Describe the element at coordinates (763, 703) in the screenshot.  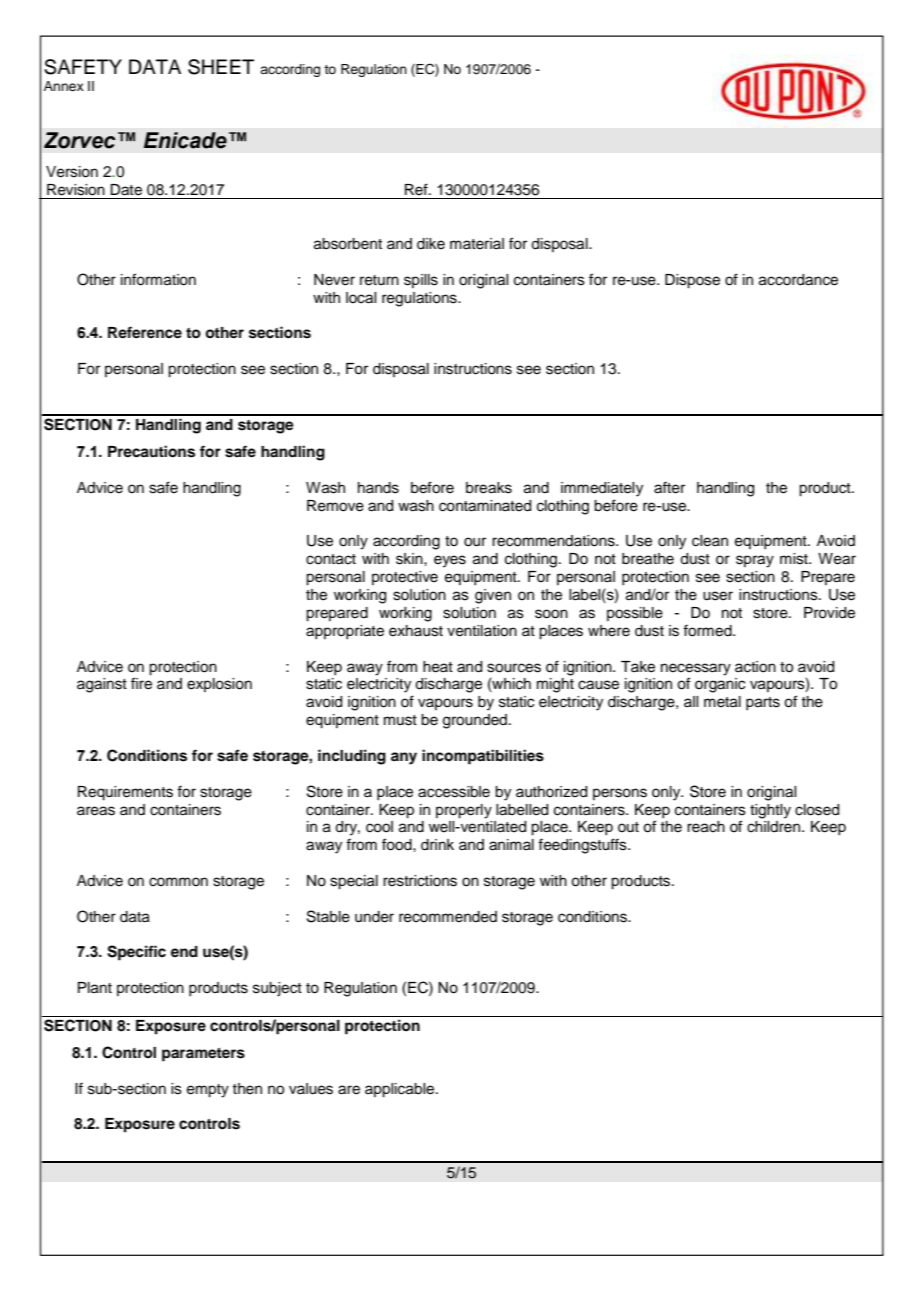
I see `parts` at that location.
